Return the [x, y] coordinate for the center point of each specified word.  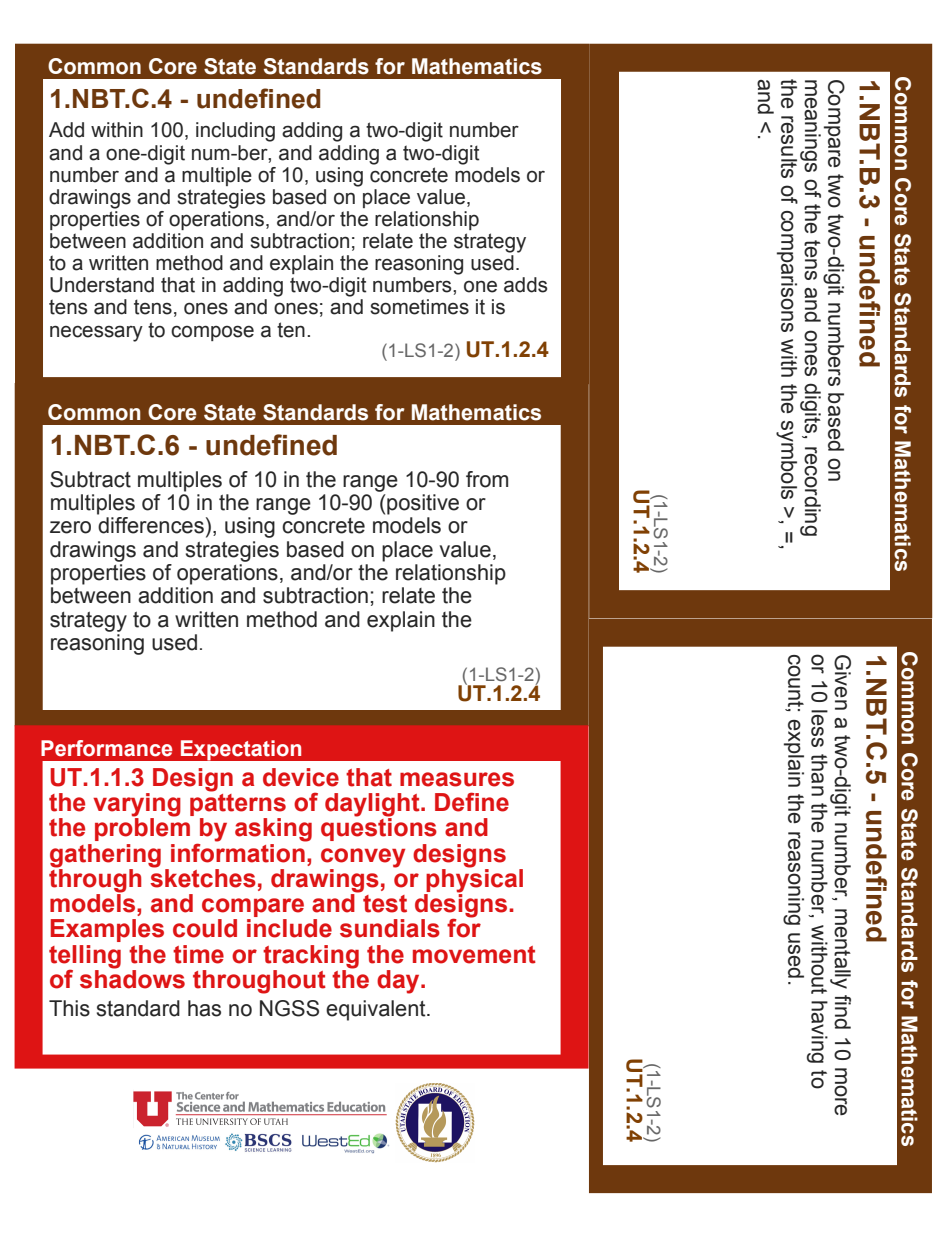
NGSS [289, 1008]
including [235, 132]
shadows [132, 978]
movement [474, 955]
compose [212, 333]
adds [525, 285]
